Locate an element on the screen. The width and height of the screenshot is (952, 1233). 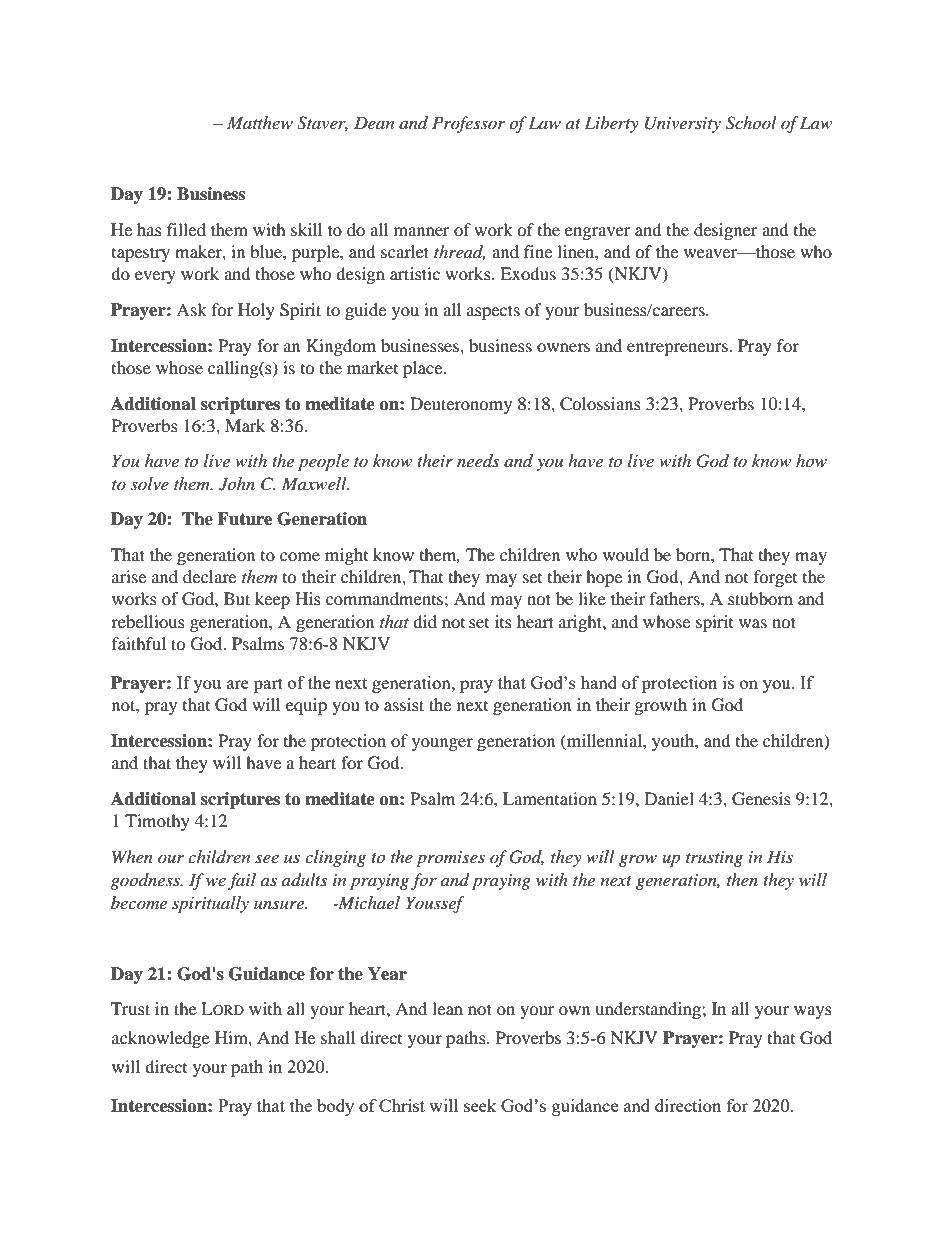
body is located at coordinates (335, 1107).
